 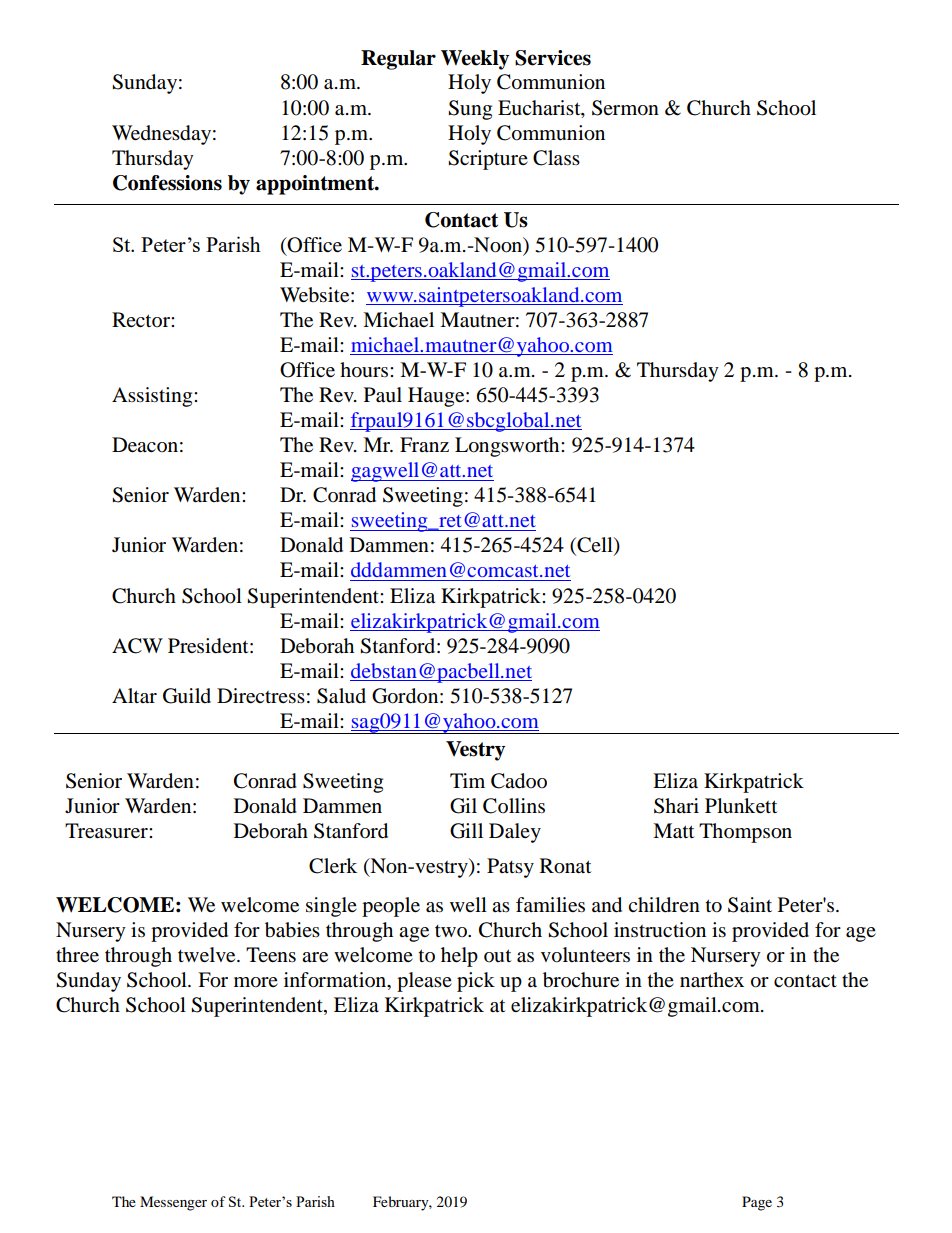 I want to click on Deacon, so click(x=145, y=445).
